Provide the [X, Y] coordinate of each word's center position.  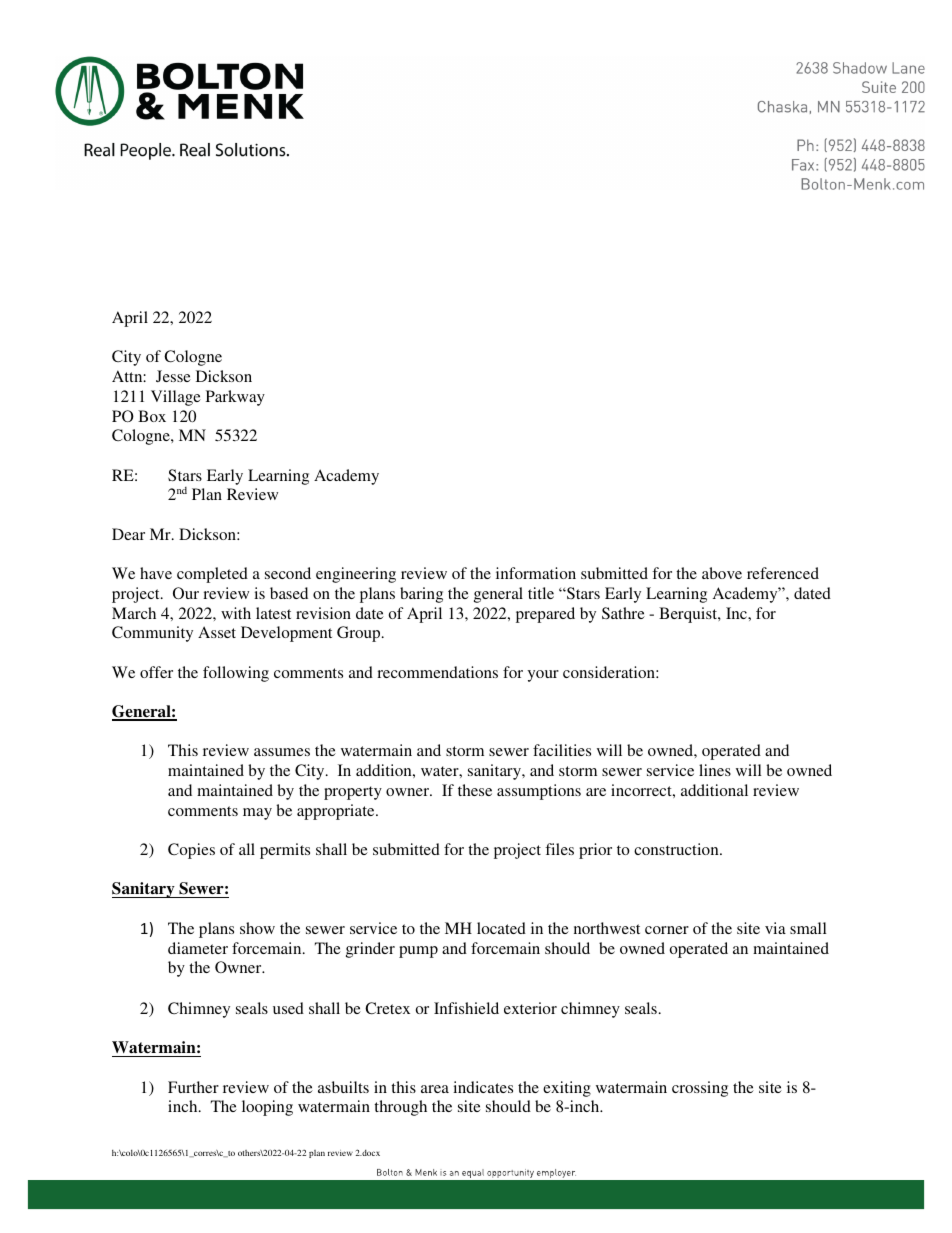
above [722, 573]
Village [176, 398]
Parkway [235, 398]
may [257, 814]
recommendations [437, 672]
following [236, 674]
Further [193, 1087]
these [475, 790]
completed [212, 575]
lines [715, 770]
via [775, 928]
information [536, 573]
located [501, 928]
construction [677, 849]
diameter [198, 948]
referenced [783, 573]
